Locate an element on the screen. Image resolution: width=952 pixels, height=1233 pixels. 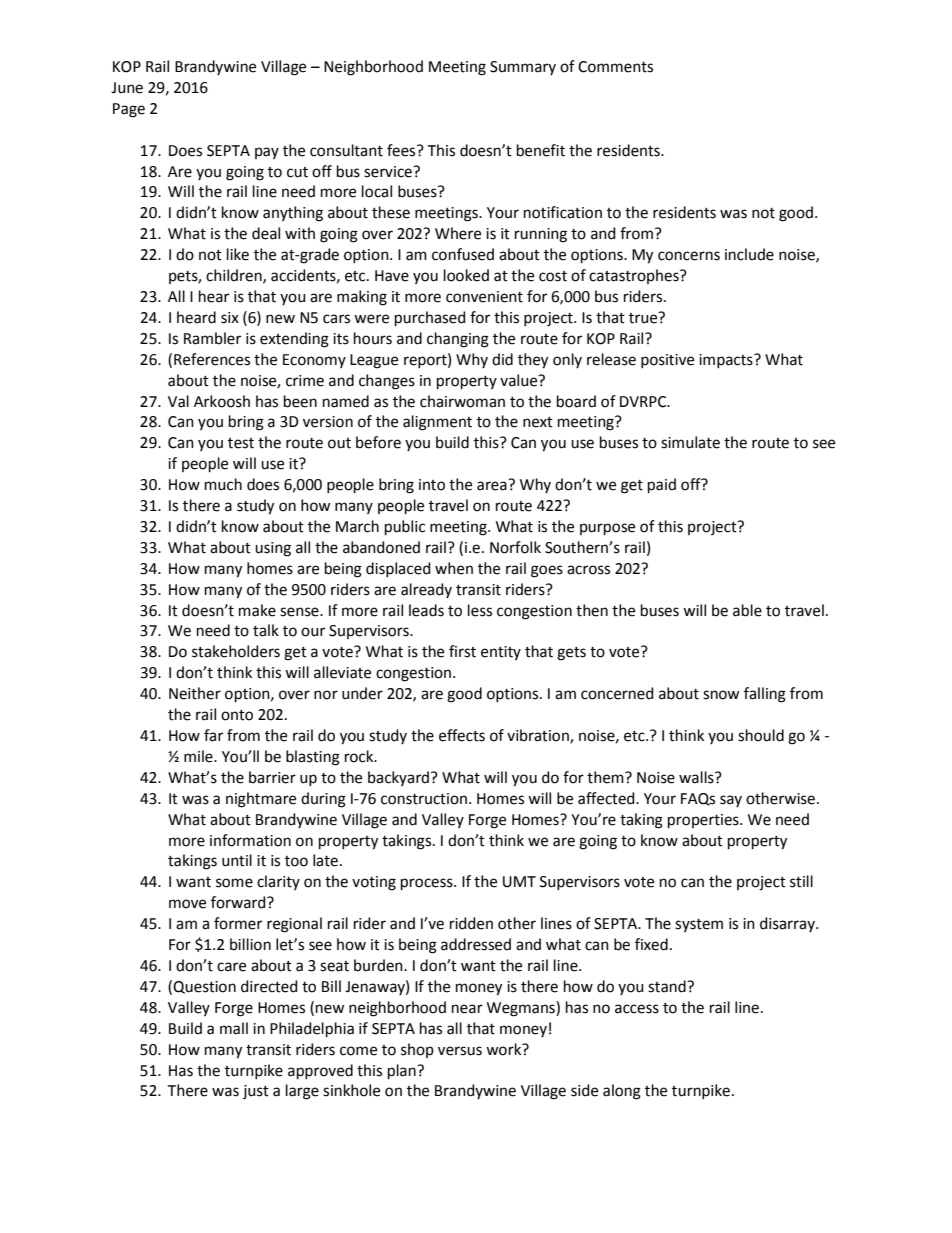
far is located at coordinates (213, 735).
